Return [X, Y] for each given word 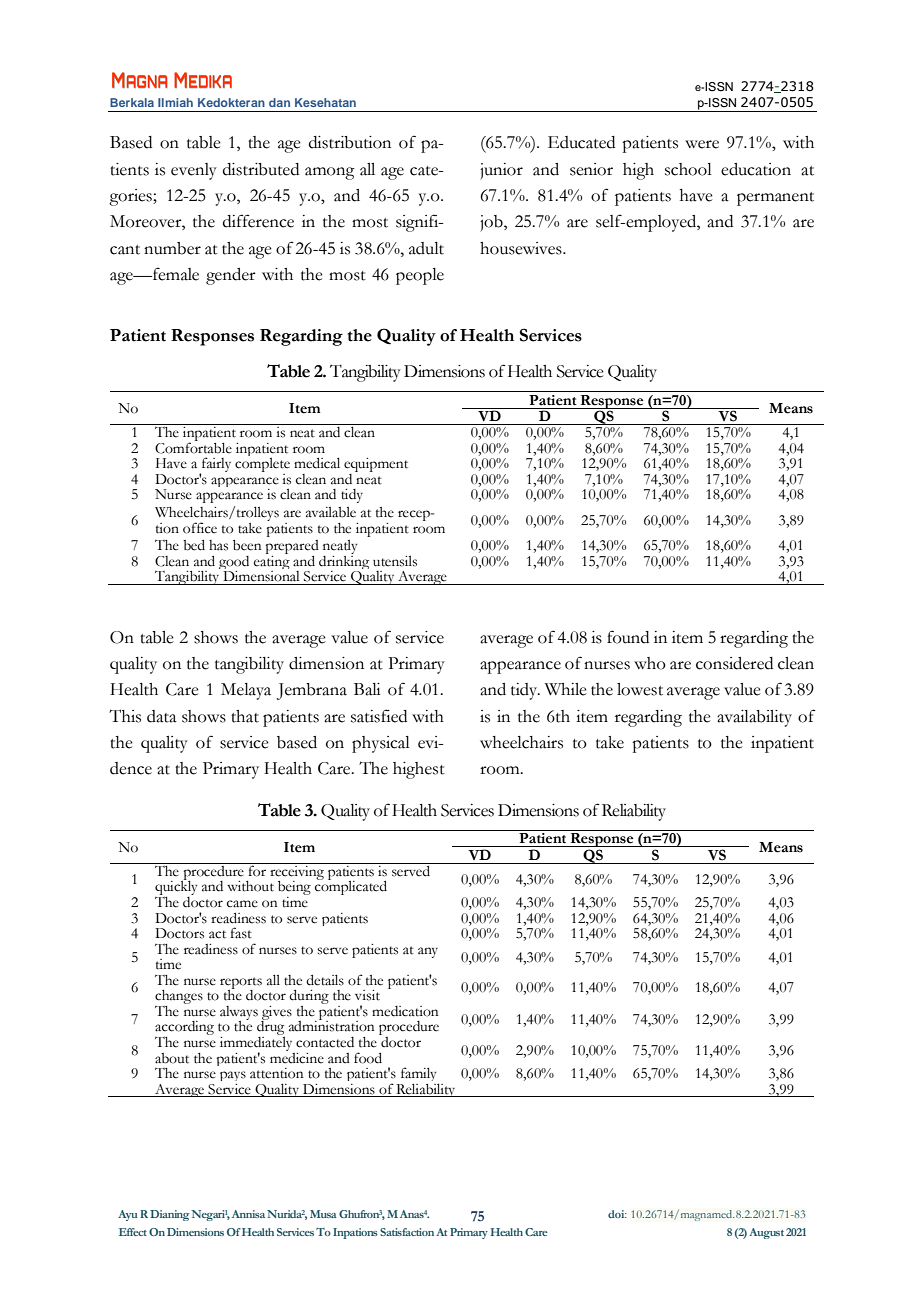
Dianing [171, 1215]
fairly [215, 466]
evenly [194, 171]
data [162, 716]
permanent [775, 199]
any [428, 952]
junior [501, 171]
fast [241, 933]
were [702, 144]
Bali [367, 689]
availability [754, 718]
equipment [376, 466]
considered [734, 663]
